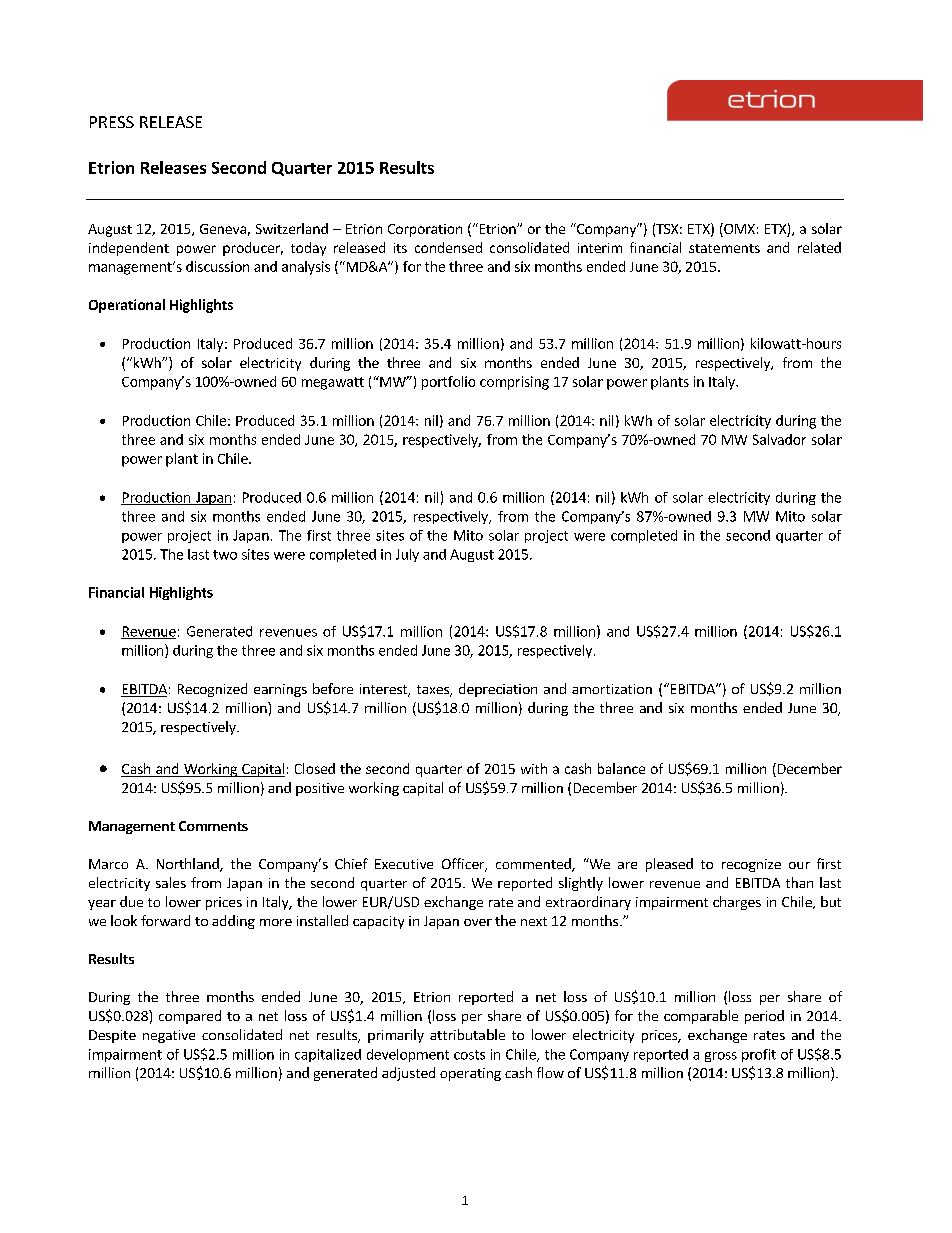 The height and width of the screenshot is (1233, 952). What do you see at coordinates (112, 122) in the screenshot?
I see `PRESS` at bounding box center [112, 122].
